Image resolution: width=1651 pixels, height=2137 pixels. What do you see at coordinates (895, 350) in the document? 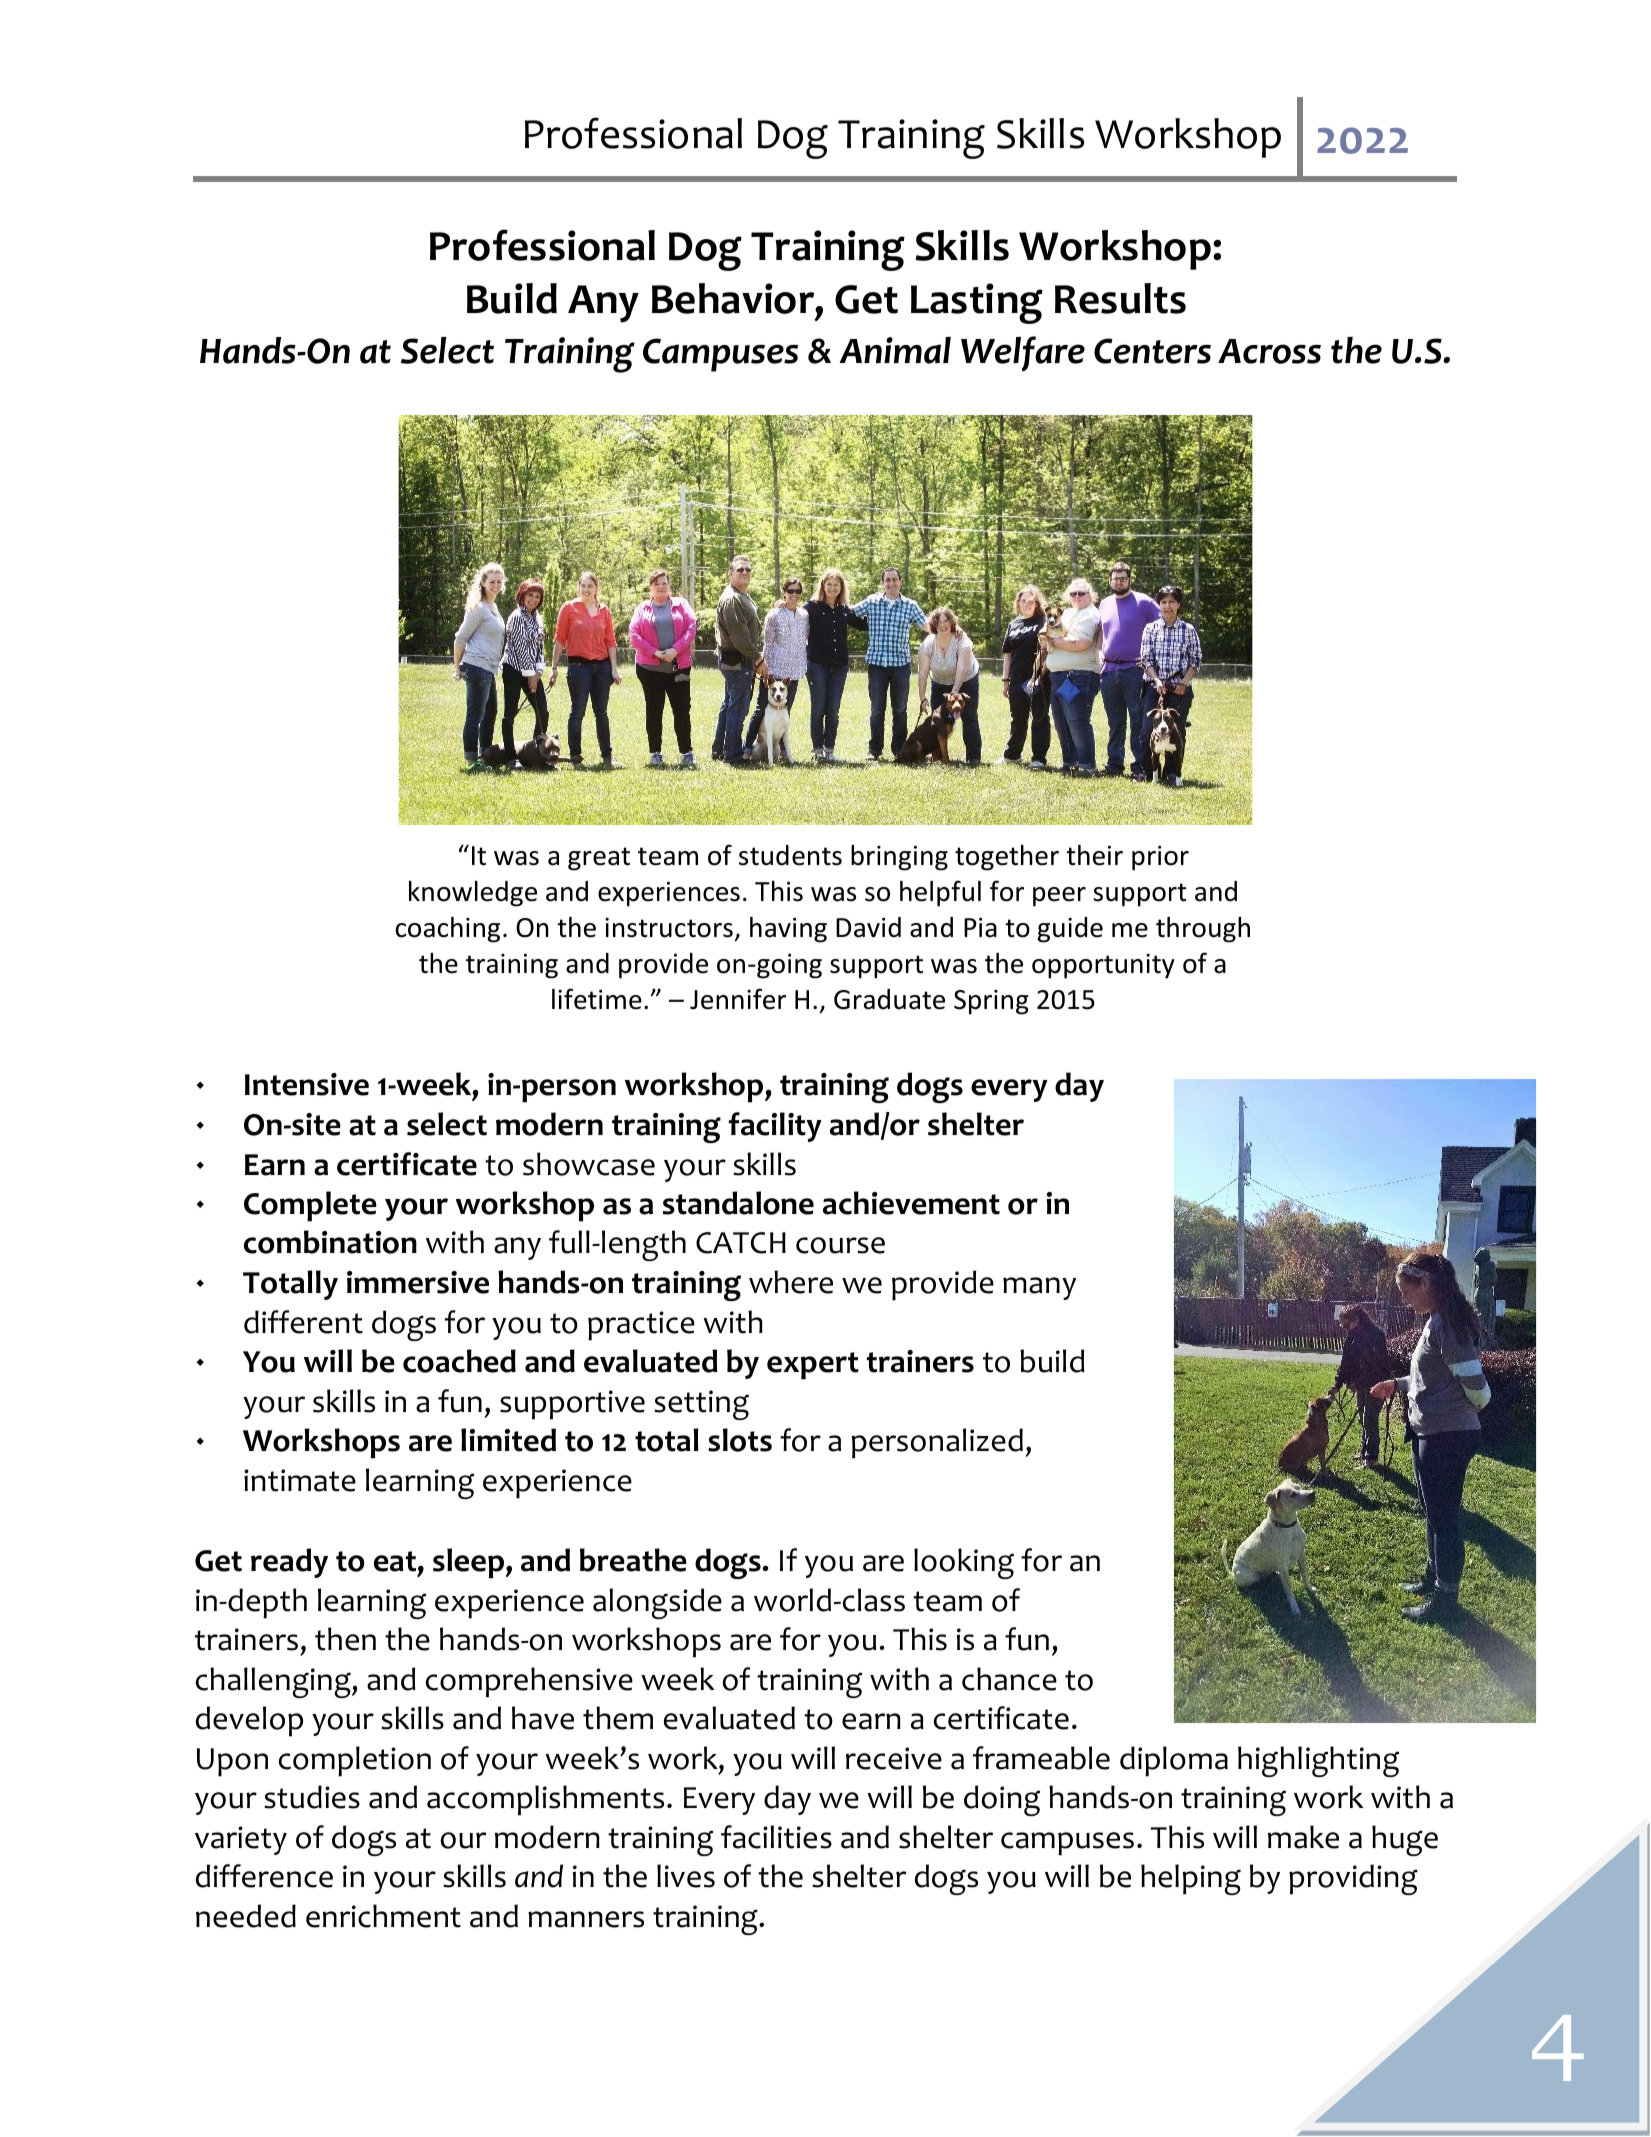
I see `Animal` at bounding box center [895, 350].
